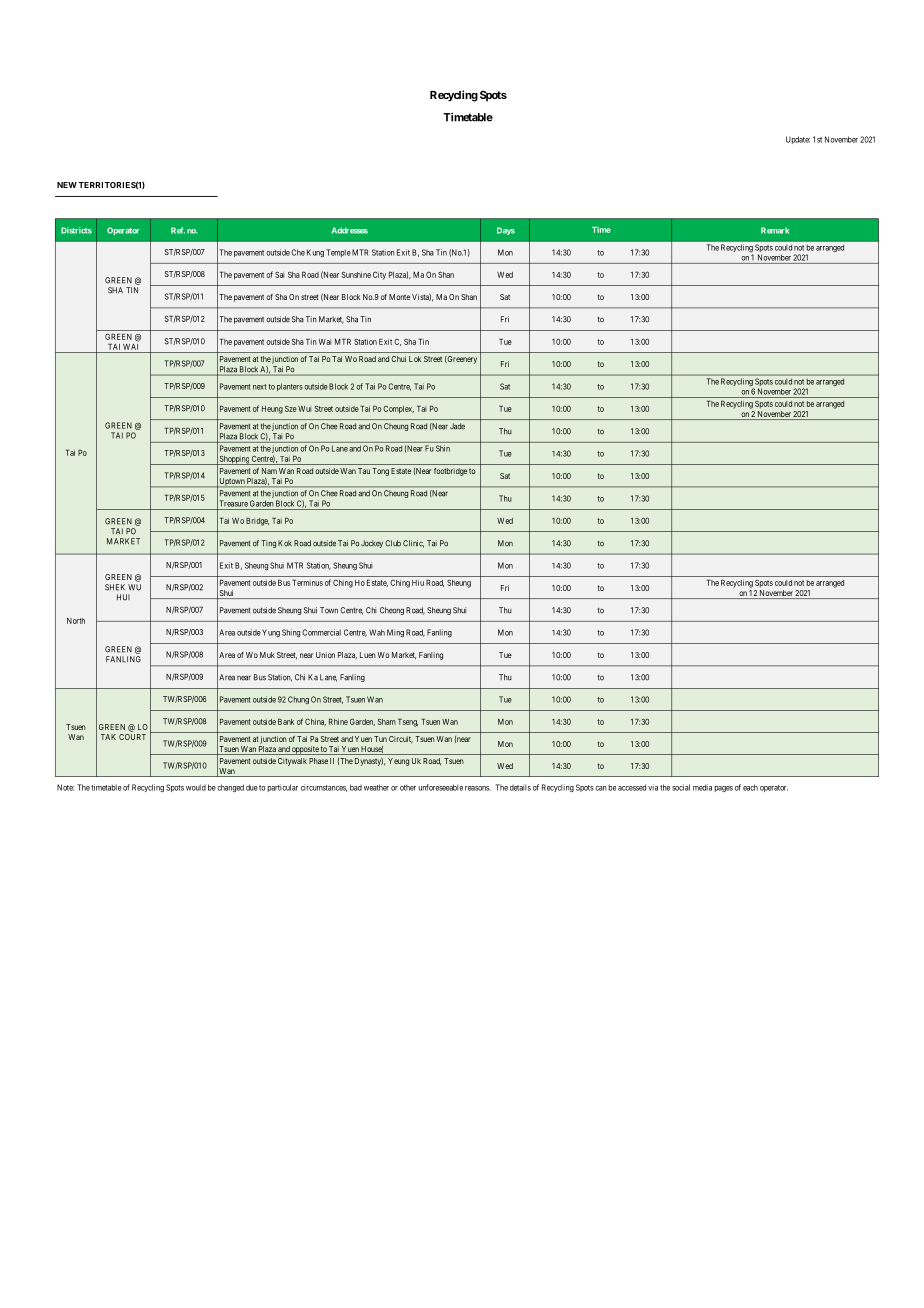 The width and height of the screenshot is (924, 1308). Describe the element at coordinates (260, 387) in the screenshot. I see `next` at that location.
